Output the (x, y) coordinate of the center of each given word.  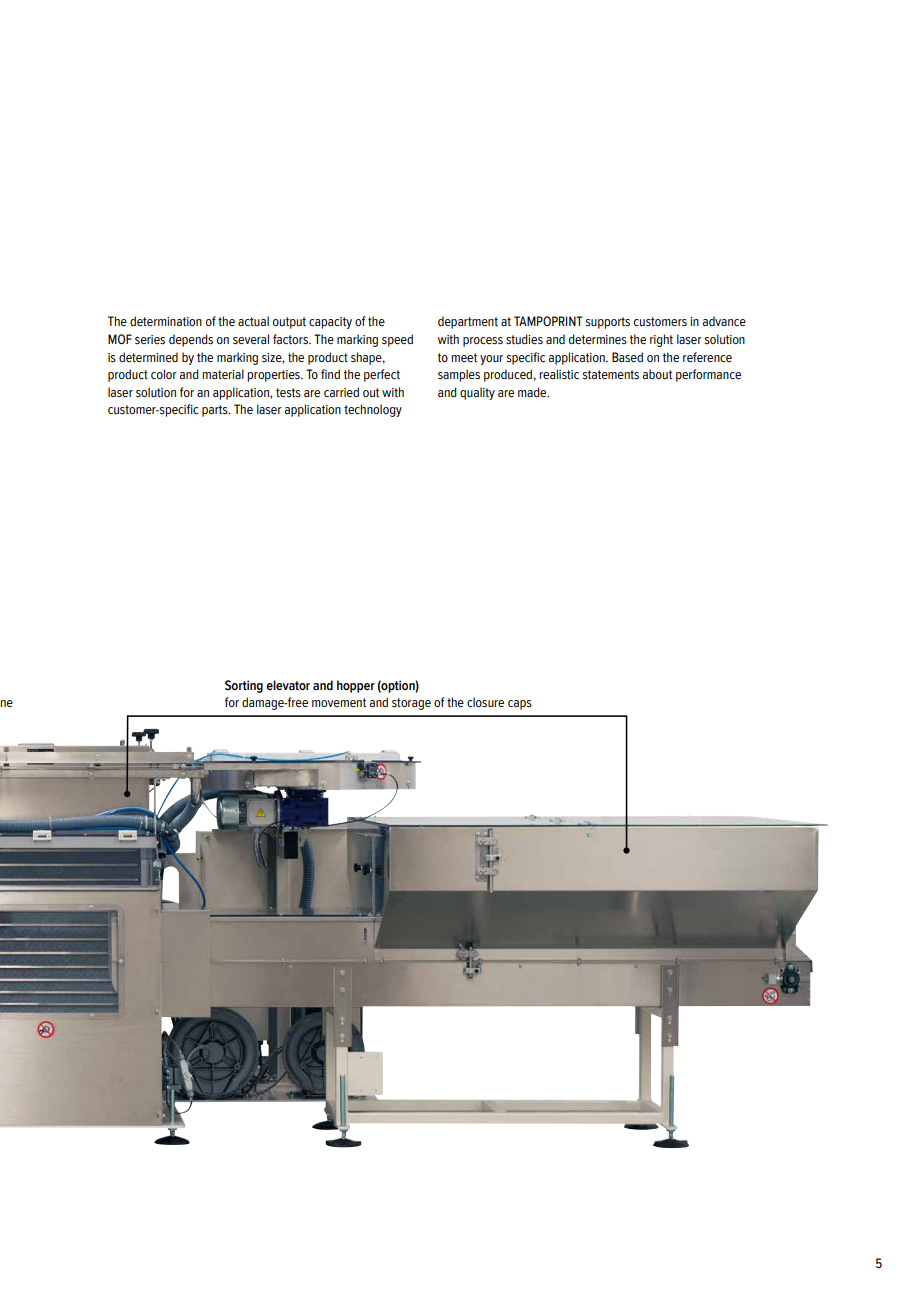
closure (485, 702)
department (468, 322)
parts (216, 411)
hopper (356, 686)
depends (191, 340)
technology (373, 410)
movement (339, 702)
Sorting (244, 686)
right (661, 340)
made (533, 392)
